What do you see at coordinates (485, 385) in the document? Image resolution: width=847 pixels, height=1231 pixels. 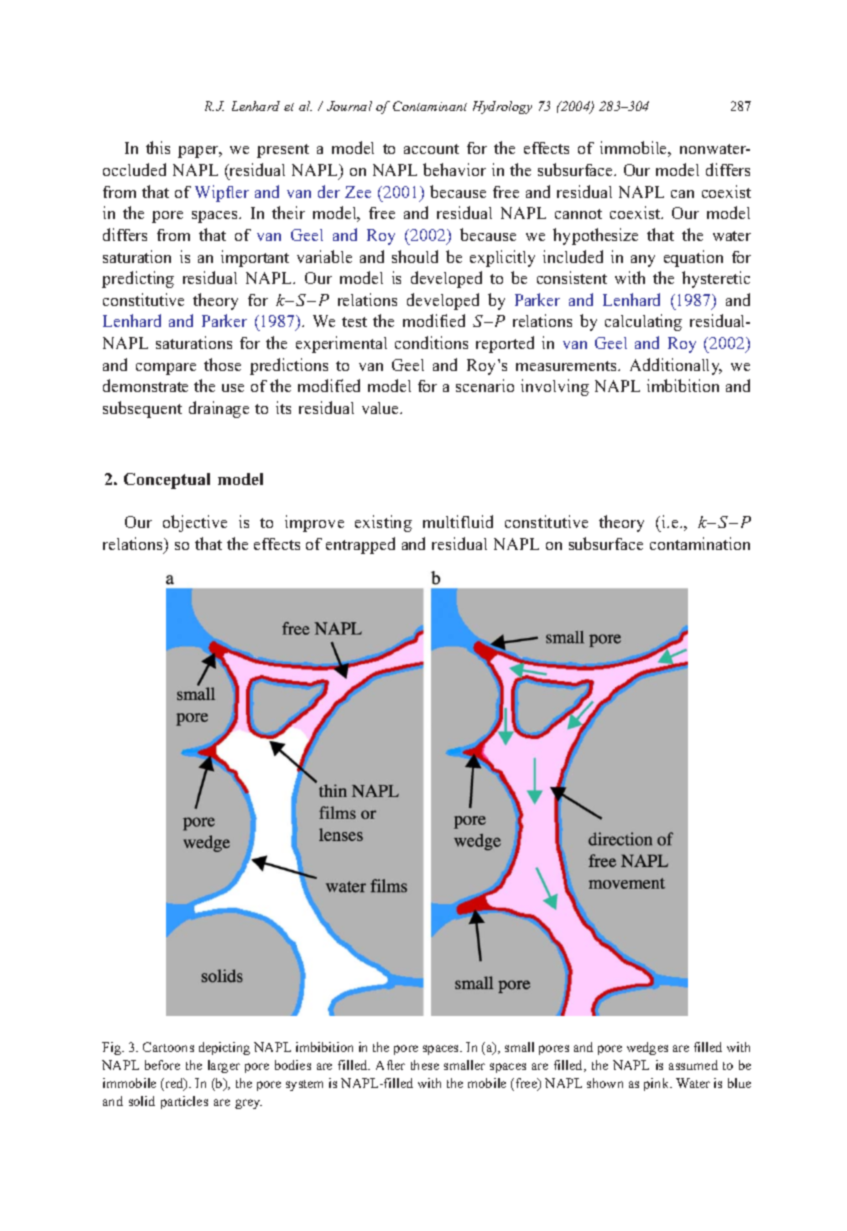 I see `scenario` at bounding box center [485, 385].
